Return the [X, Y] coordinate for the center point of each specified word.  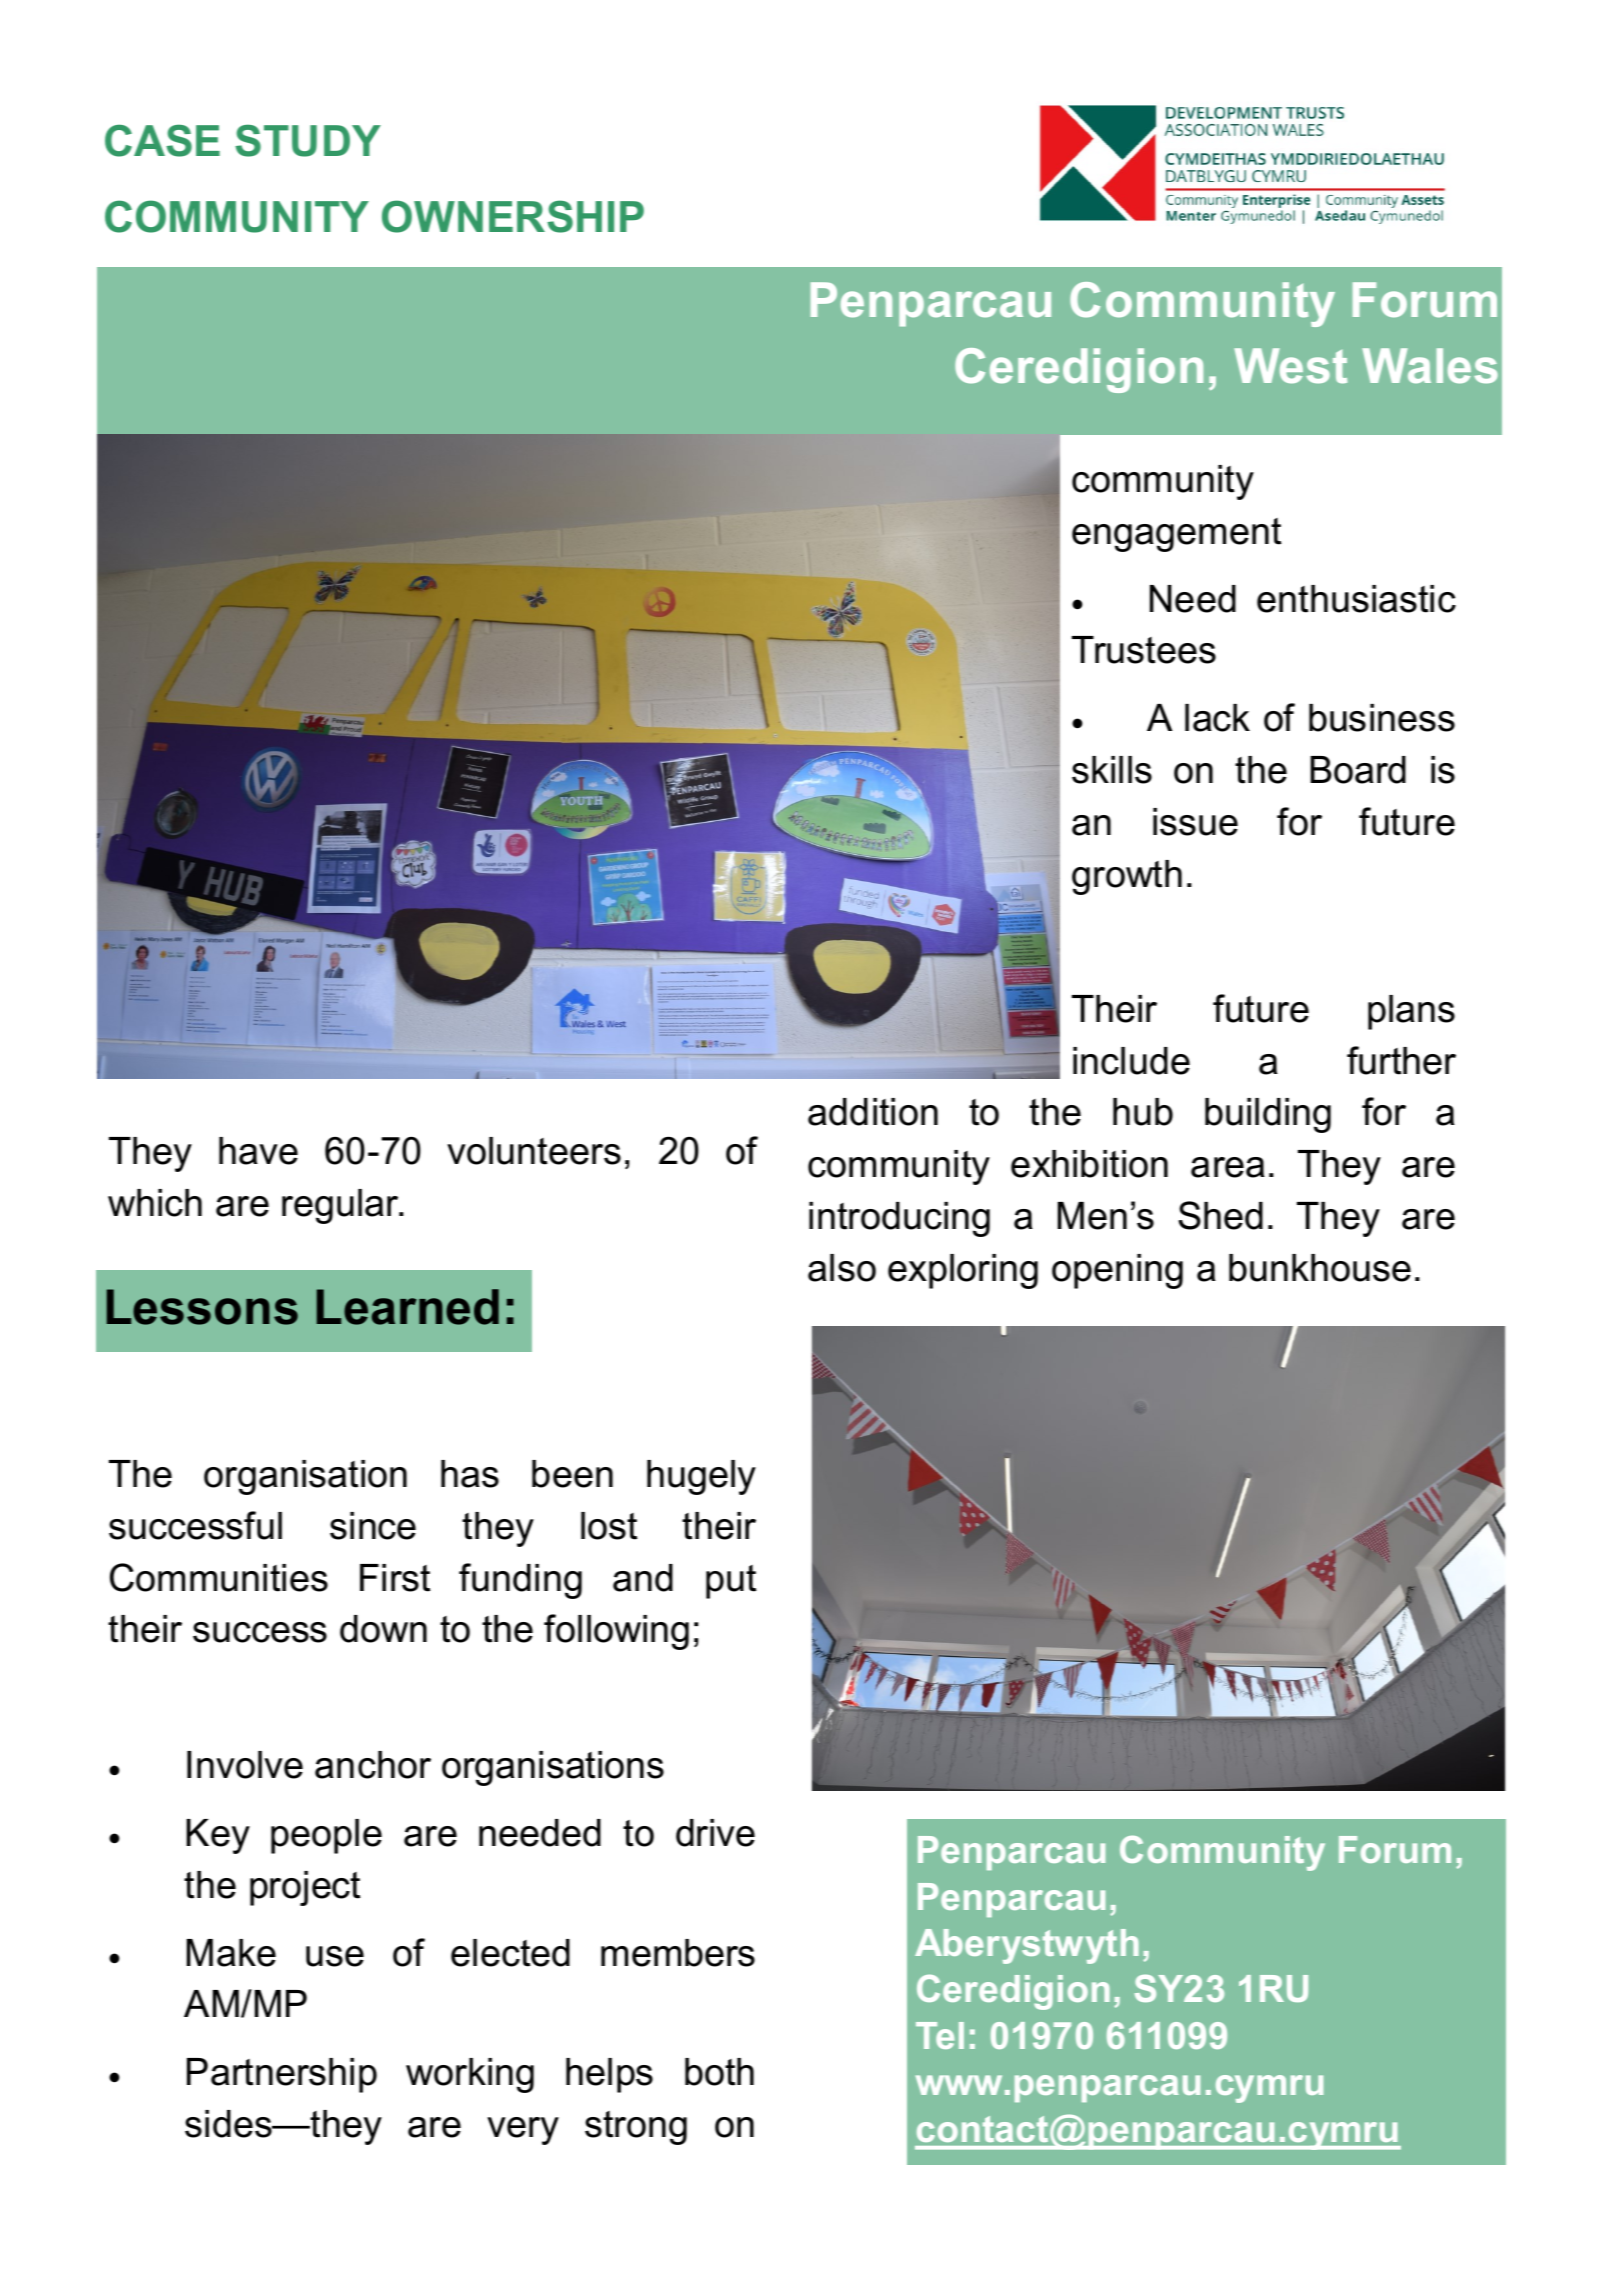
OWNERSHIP [513, 216]
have [258, 1151]
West [1290, 366]
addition [873, 1112]
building [1268, 1115]
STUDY [308, 140]
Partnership [282, 2075]
